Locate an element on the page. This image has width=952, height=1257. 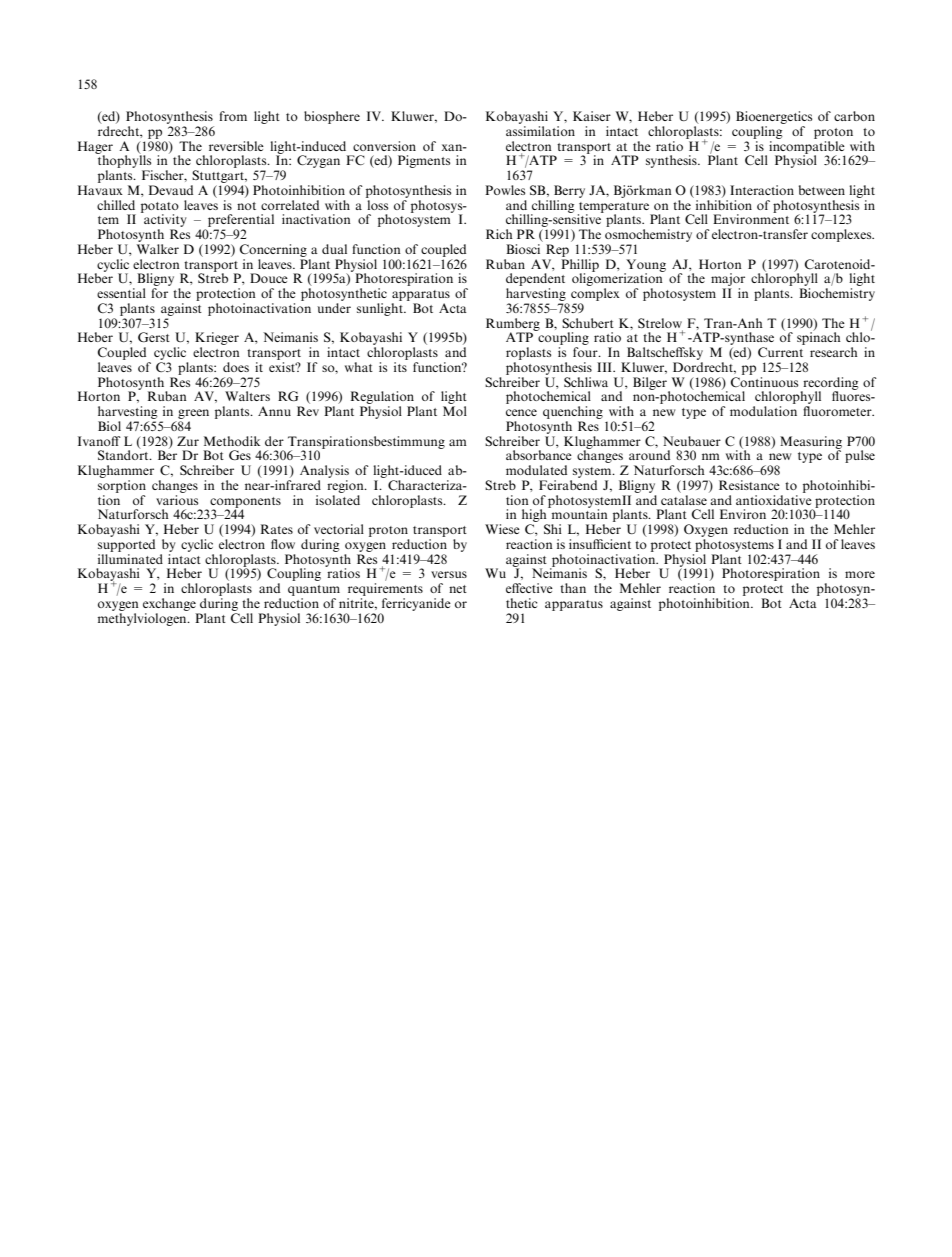
net is located at coordinates (458, 589).
